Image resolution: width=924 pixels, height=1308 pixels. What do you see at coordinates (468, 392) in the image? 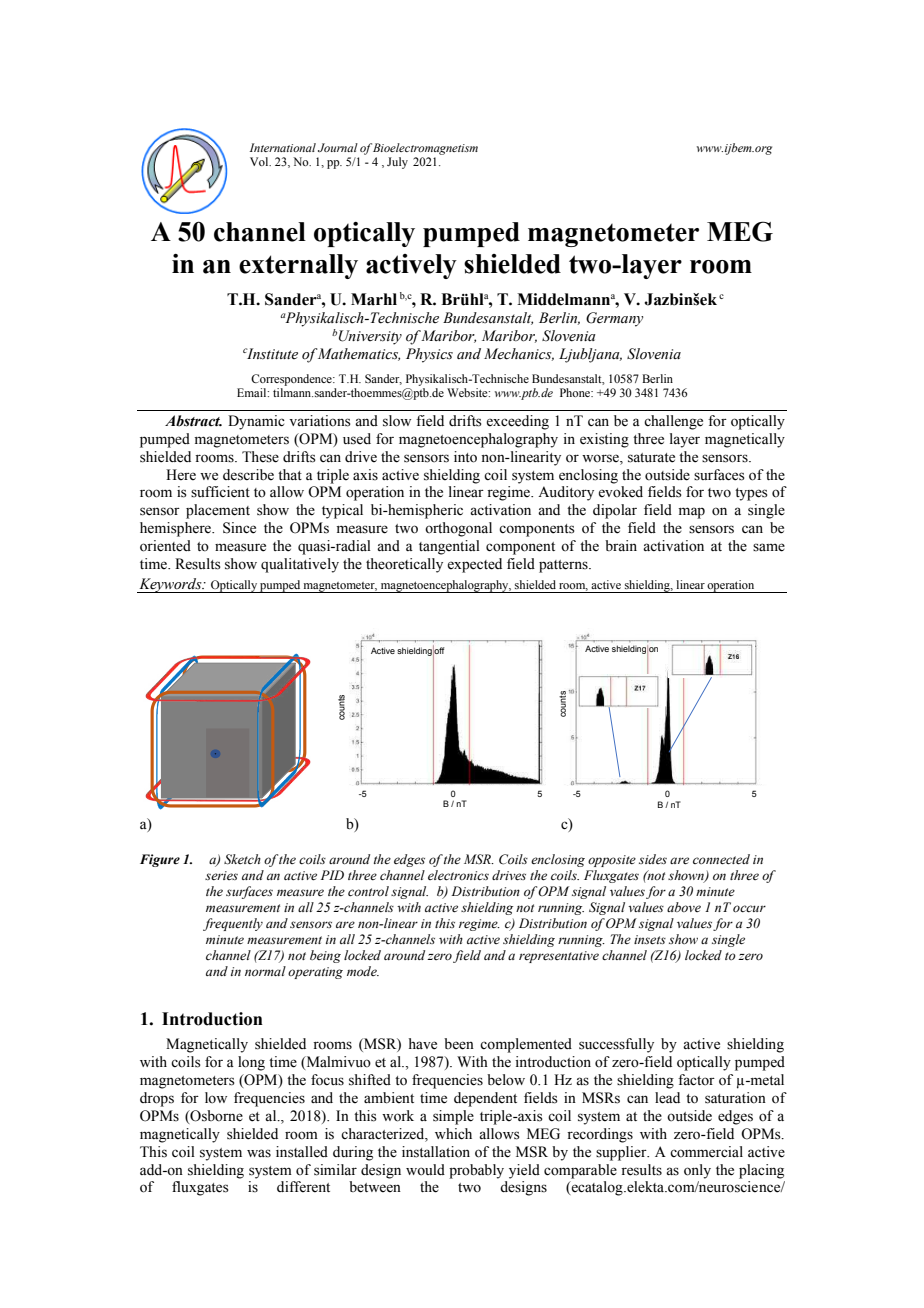
I see `Website` at bounding box center [468, 392].
